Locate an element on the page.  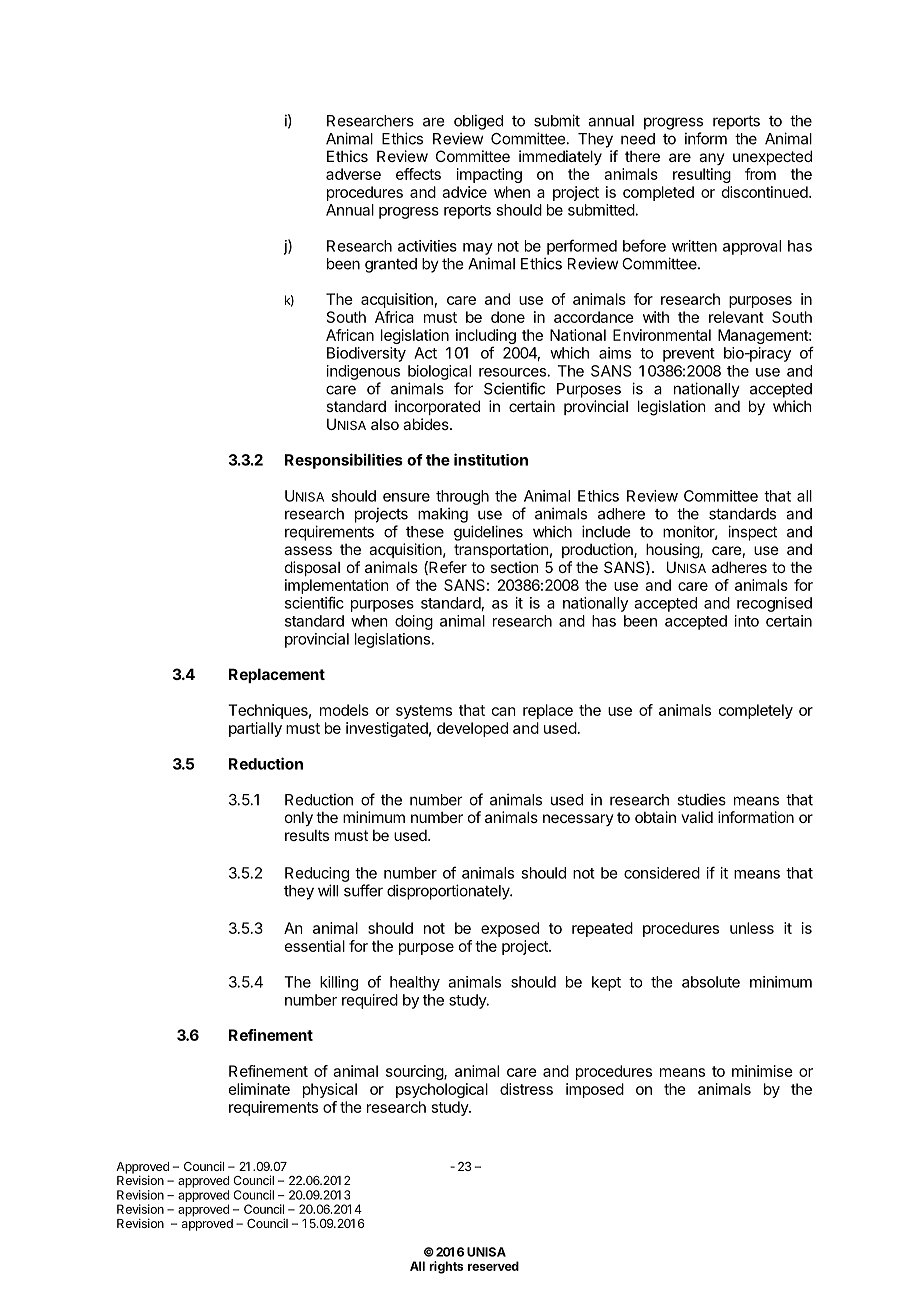
physical is located at coordinates (330, 1090).
